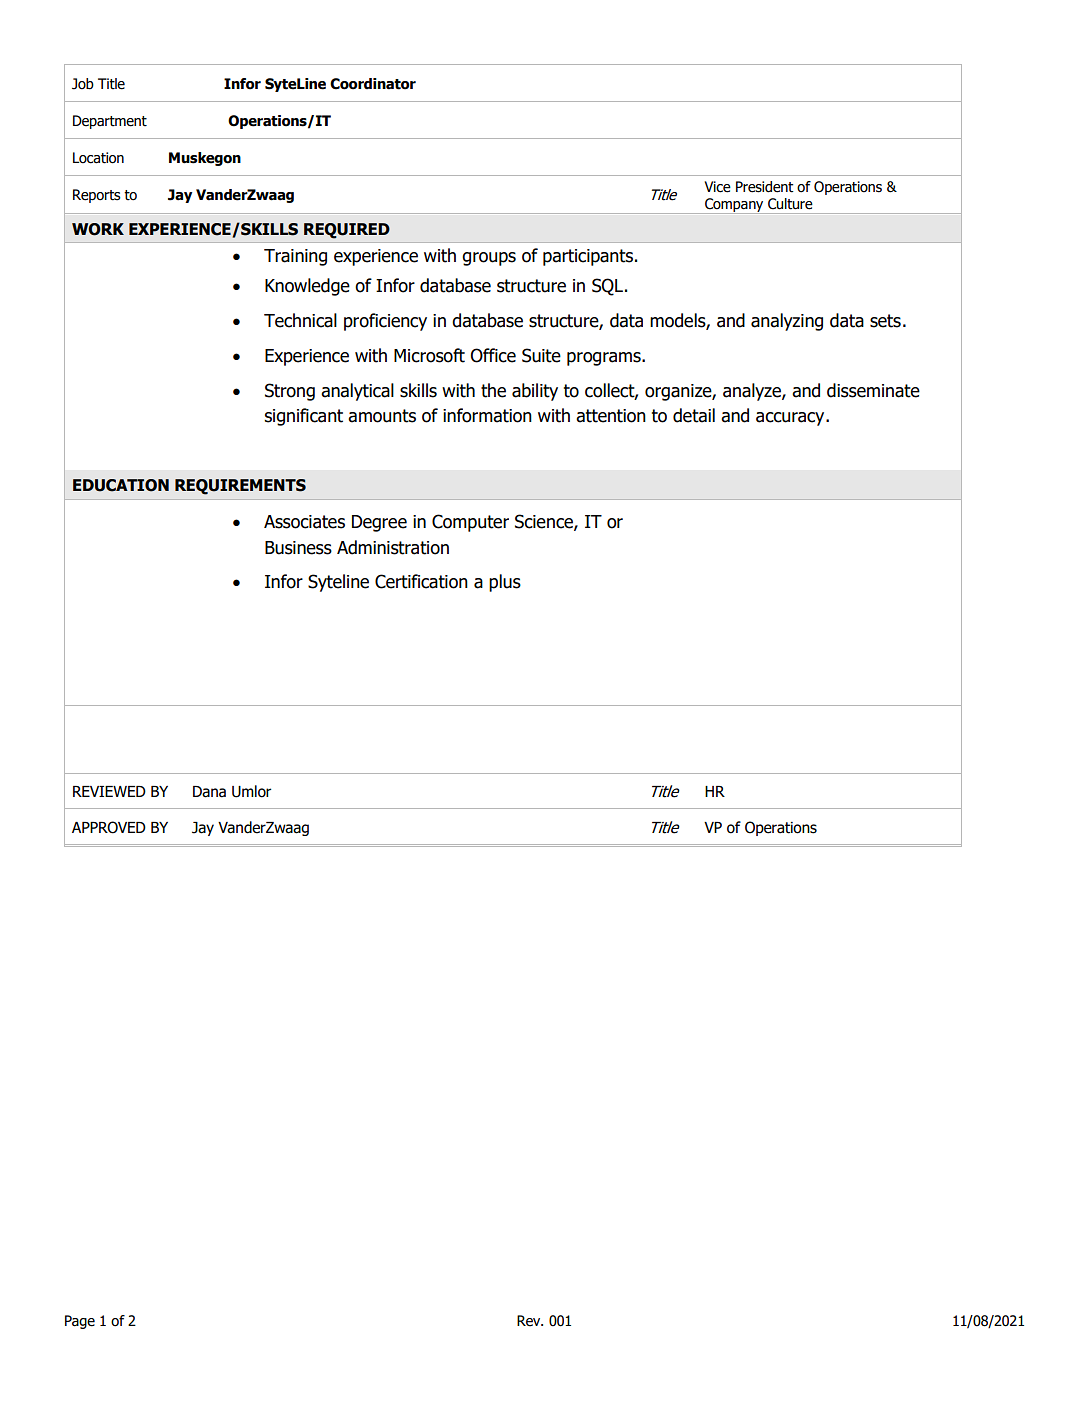 This image has width=1089, height=1410. I want to click on Certification, so click(421, 581).
